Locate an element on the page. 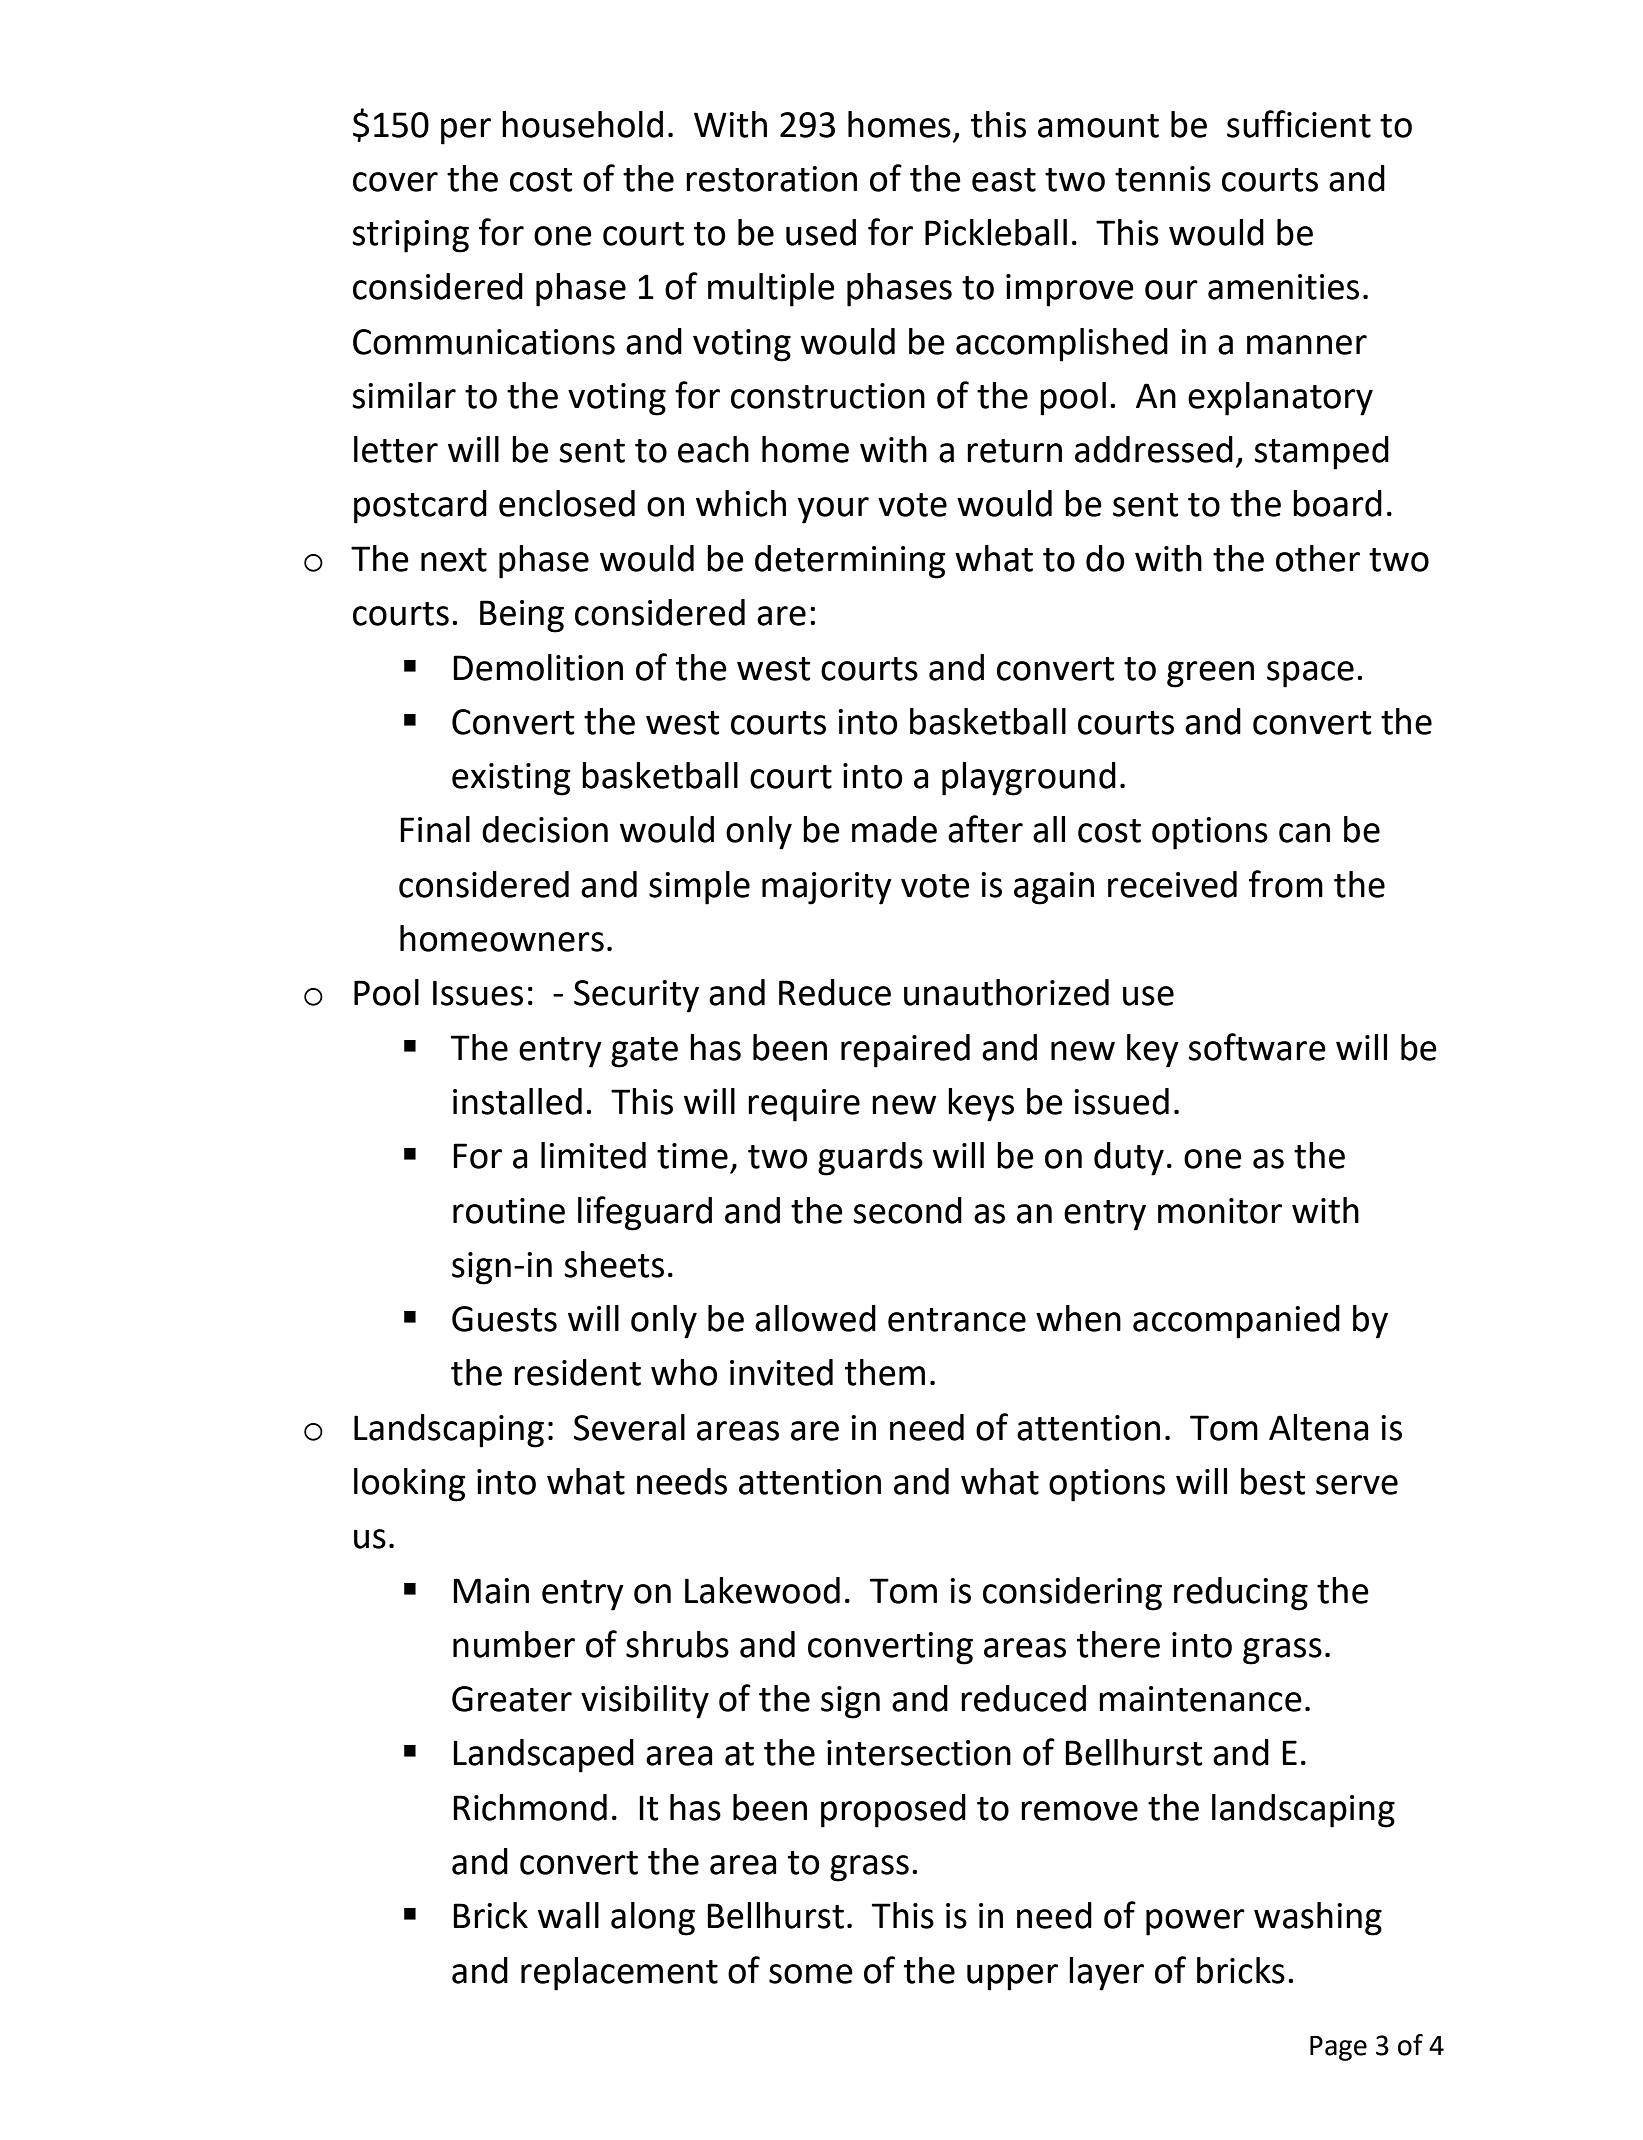 This page has width=1643, height=2140. software is located at coordinates (1257, 1047).
